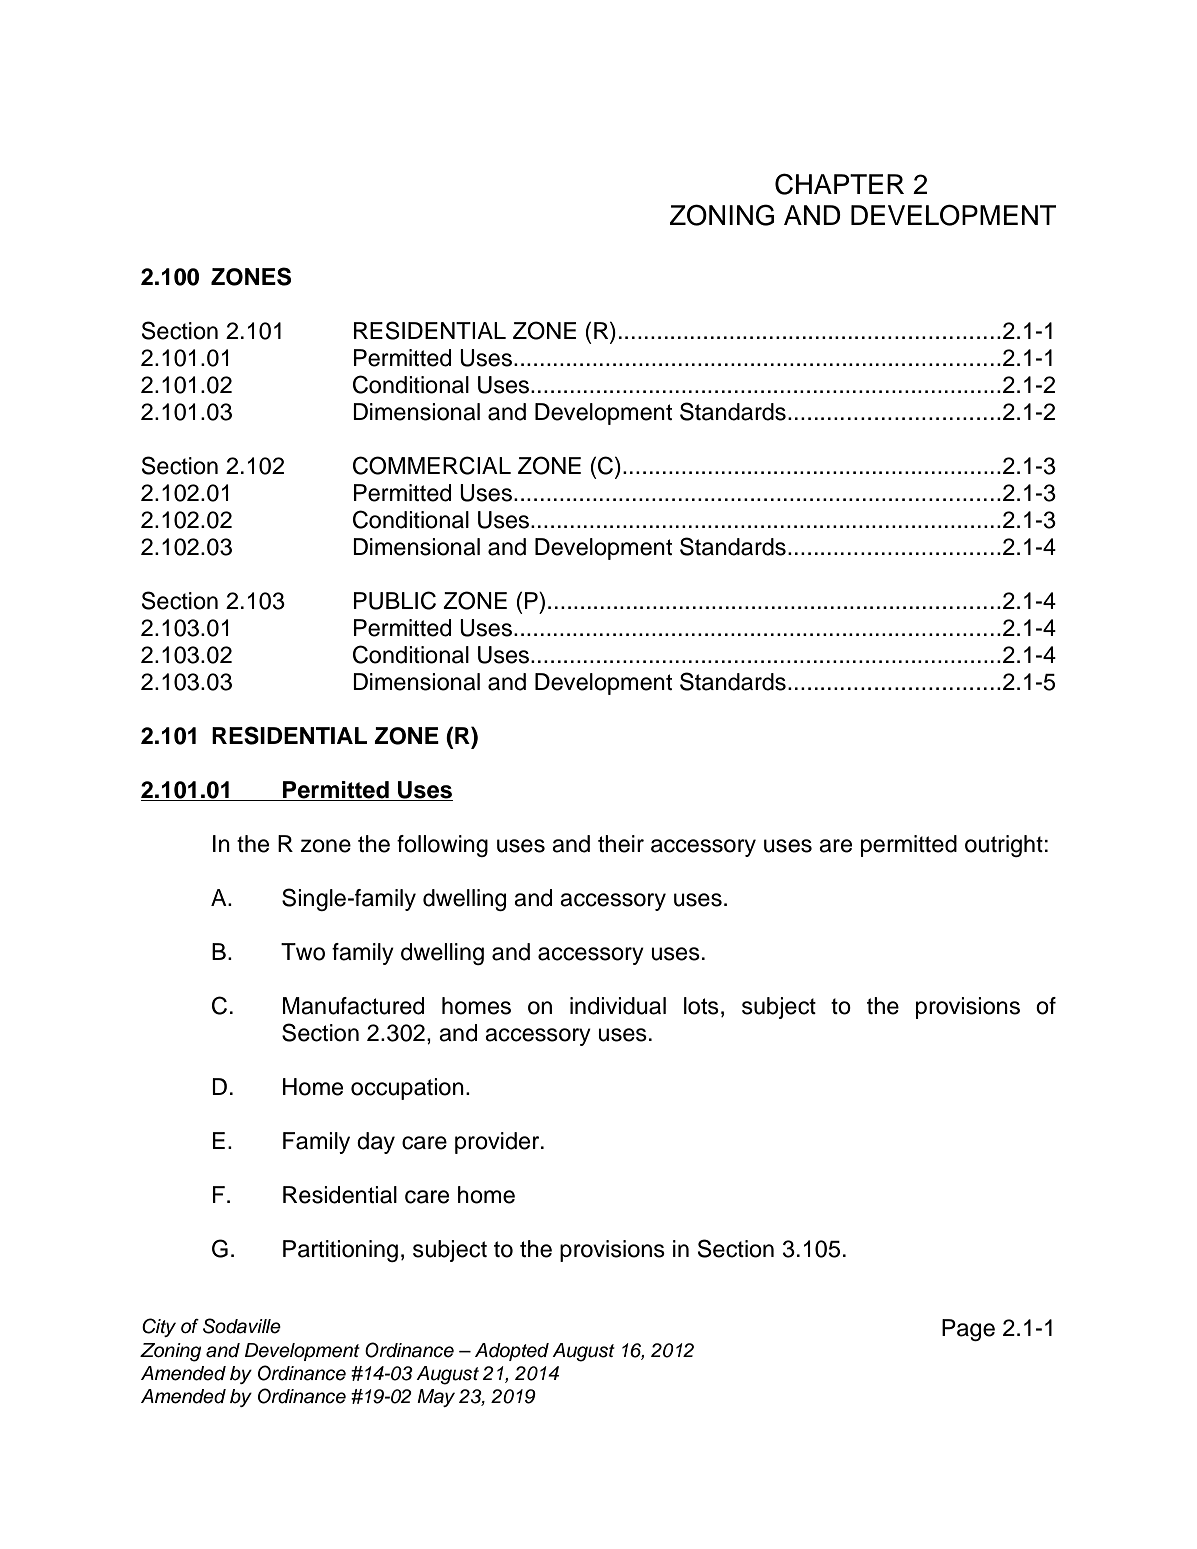 This screenshot has height=1549, width=1197. I want to click on Two, so click(303, 952).
